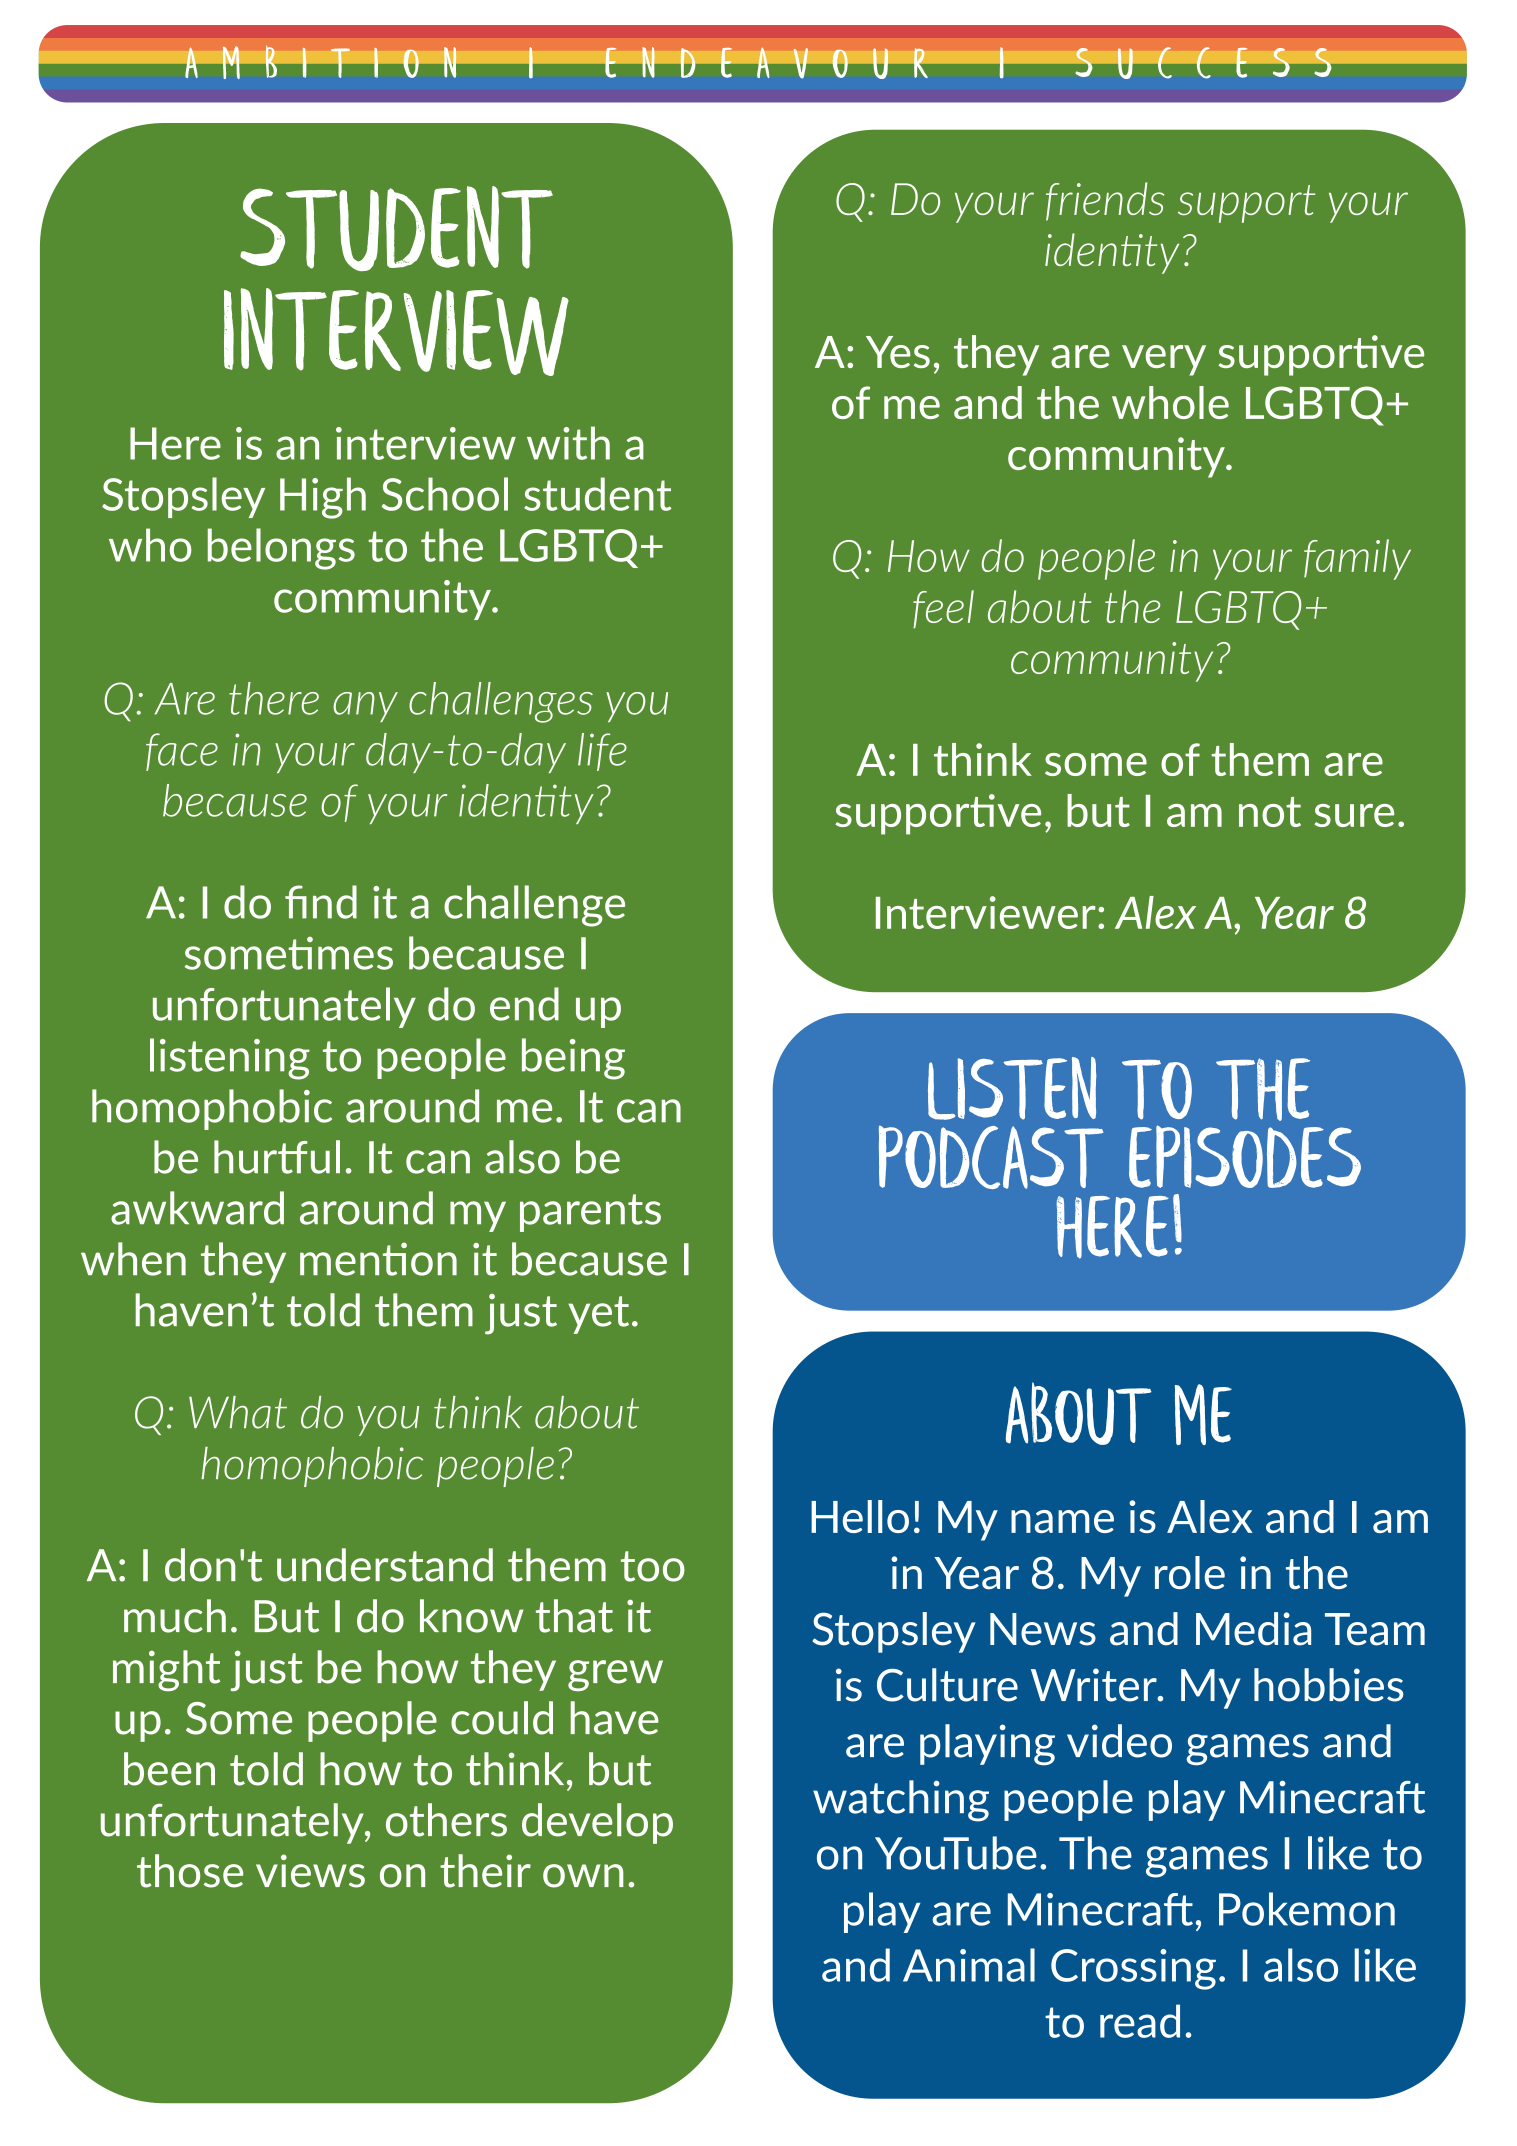 Image resolution: width=1517 pixels, height=2146 pixels. Describe the element at coordinates (583, 1876) in the screenshot. I see `own` at that location.
